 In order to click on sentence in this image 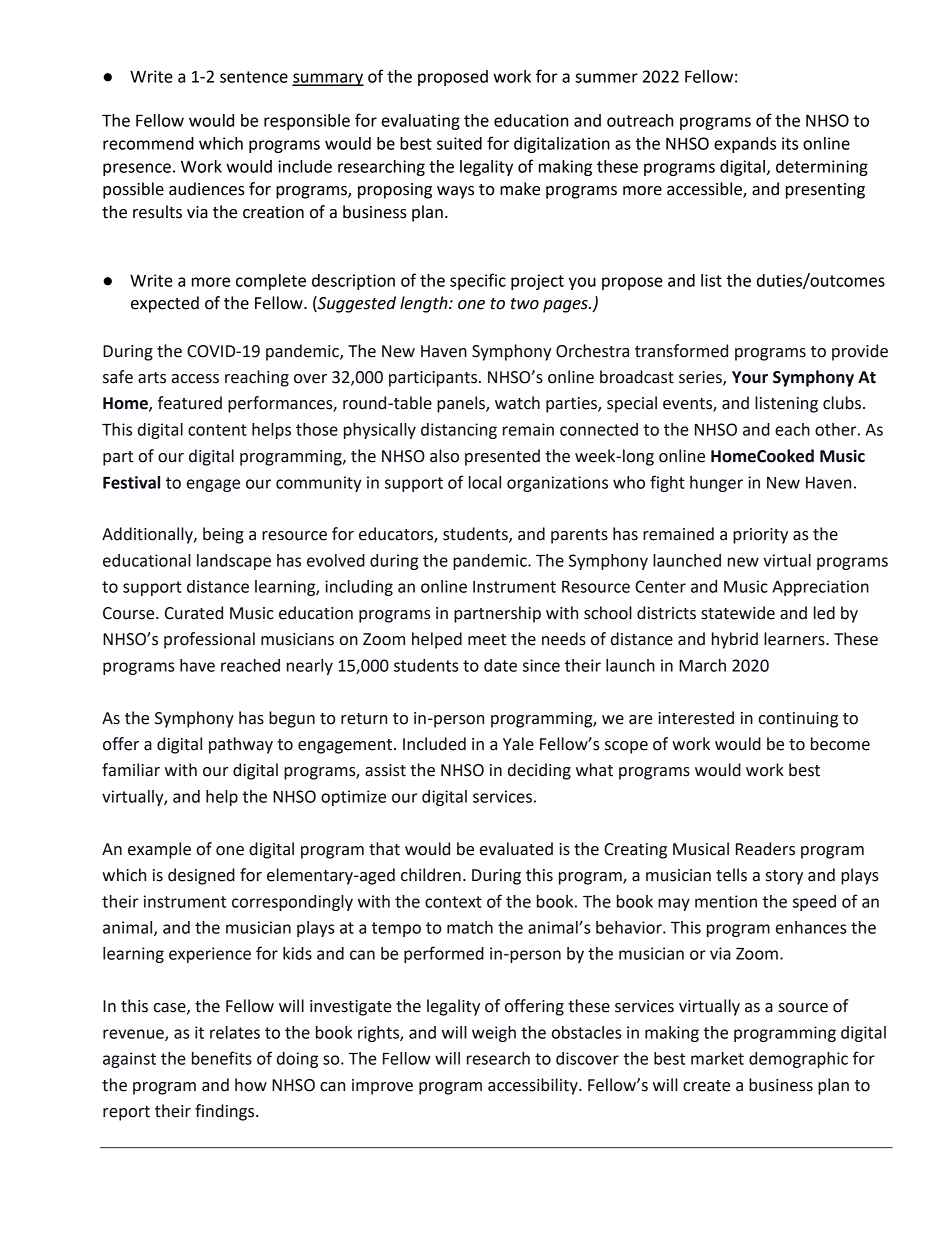, I will do `click(254, 77)`.
